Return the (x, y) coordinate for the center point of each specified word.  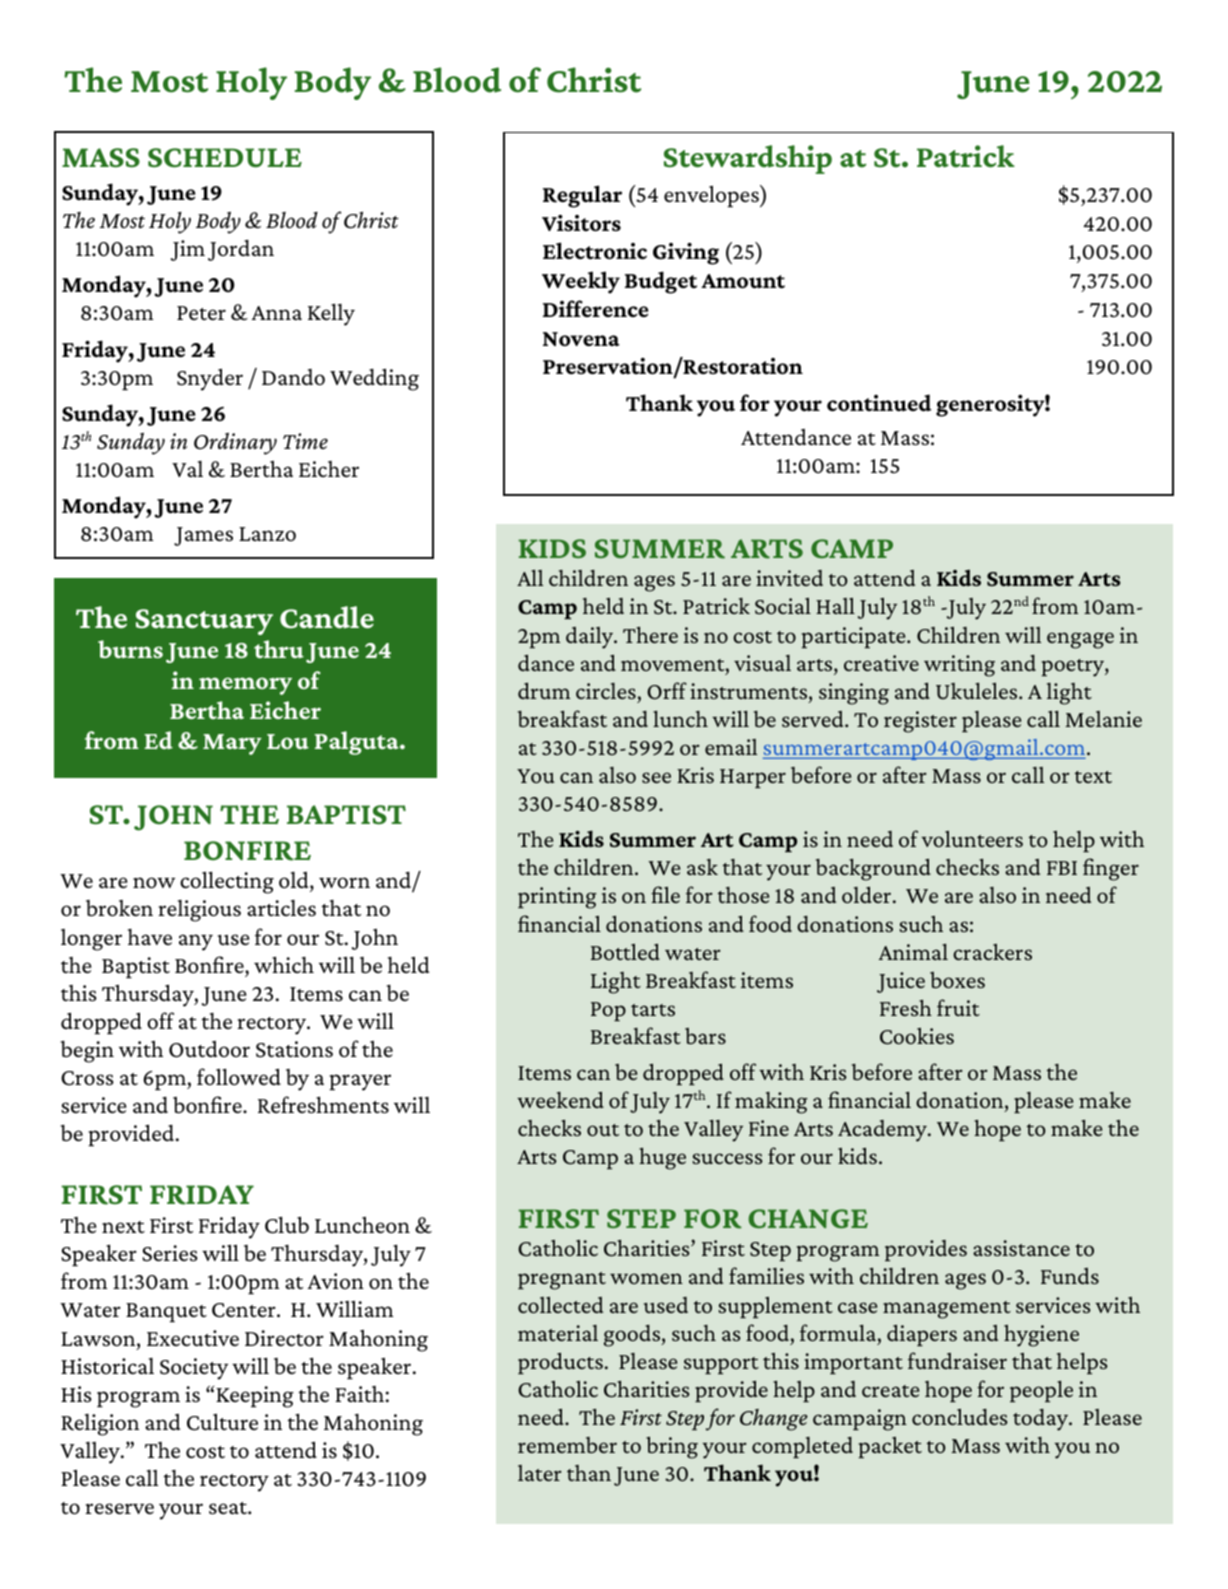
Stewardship (748, 159)
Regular (582, 196)
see (656, 777)
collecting (227, 882)
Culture (222, 1422)
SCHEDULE (225, 158)
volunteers (972, 839)
